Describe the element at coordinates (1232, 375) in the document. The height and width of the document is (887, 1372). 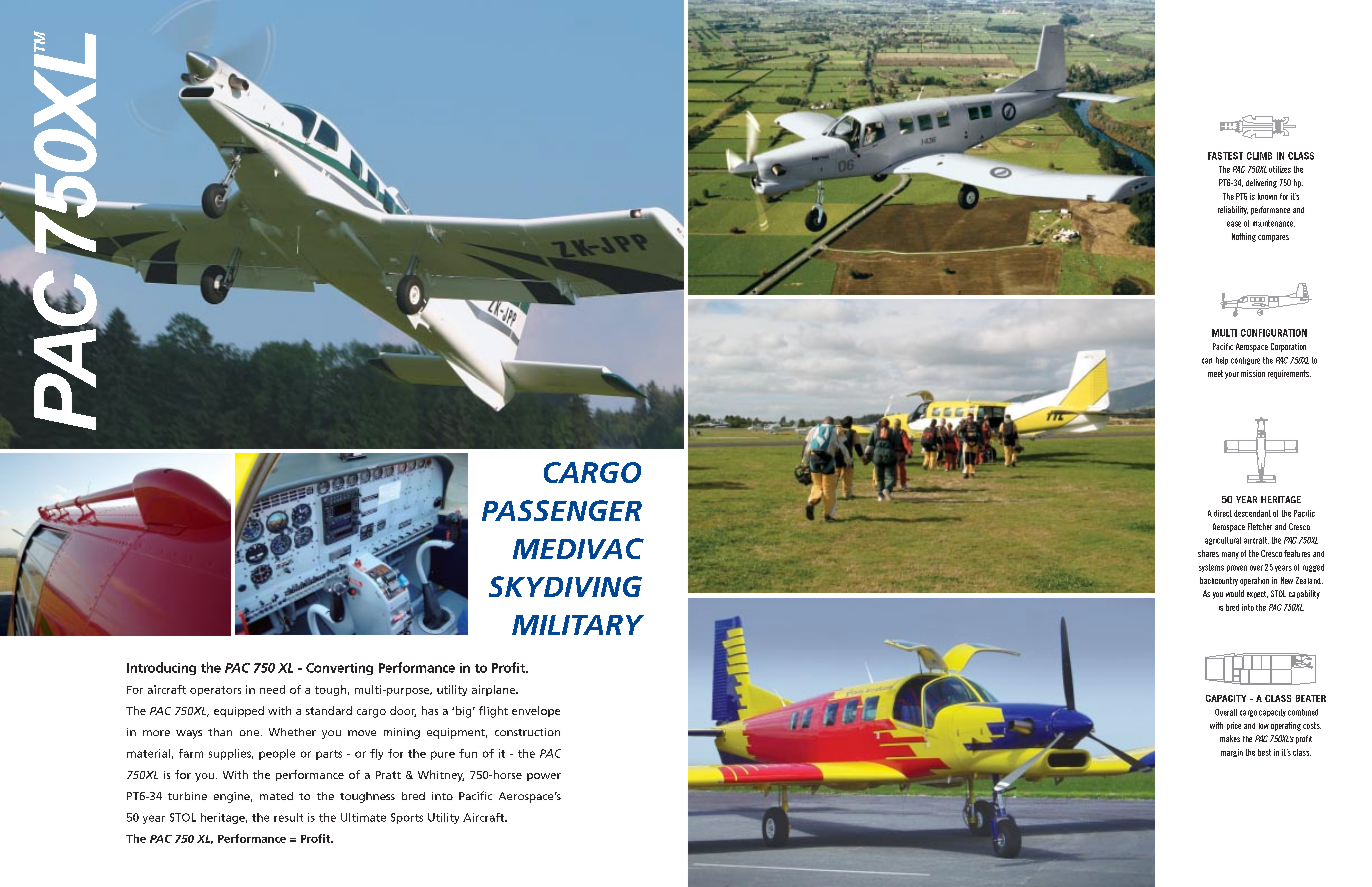
I see `your` at that location.
